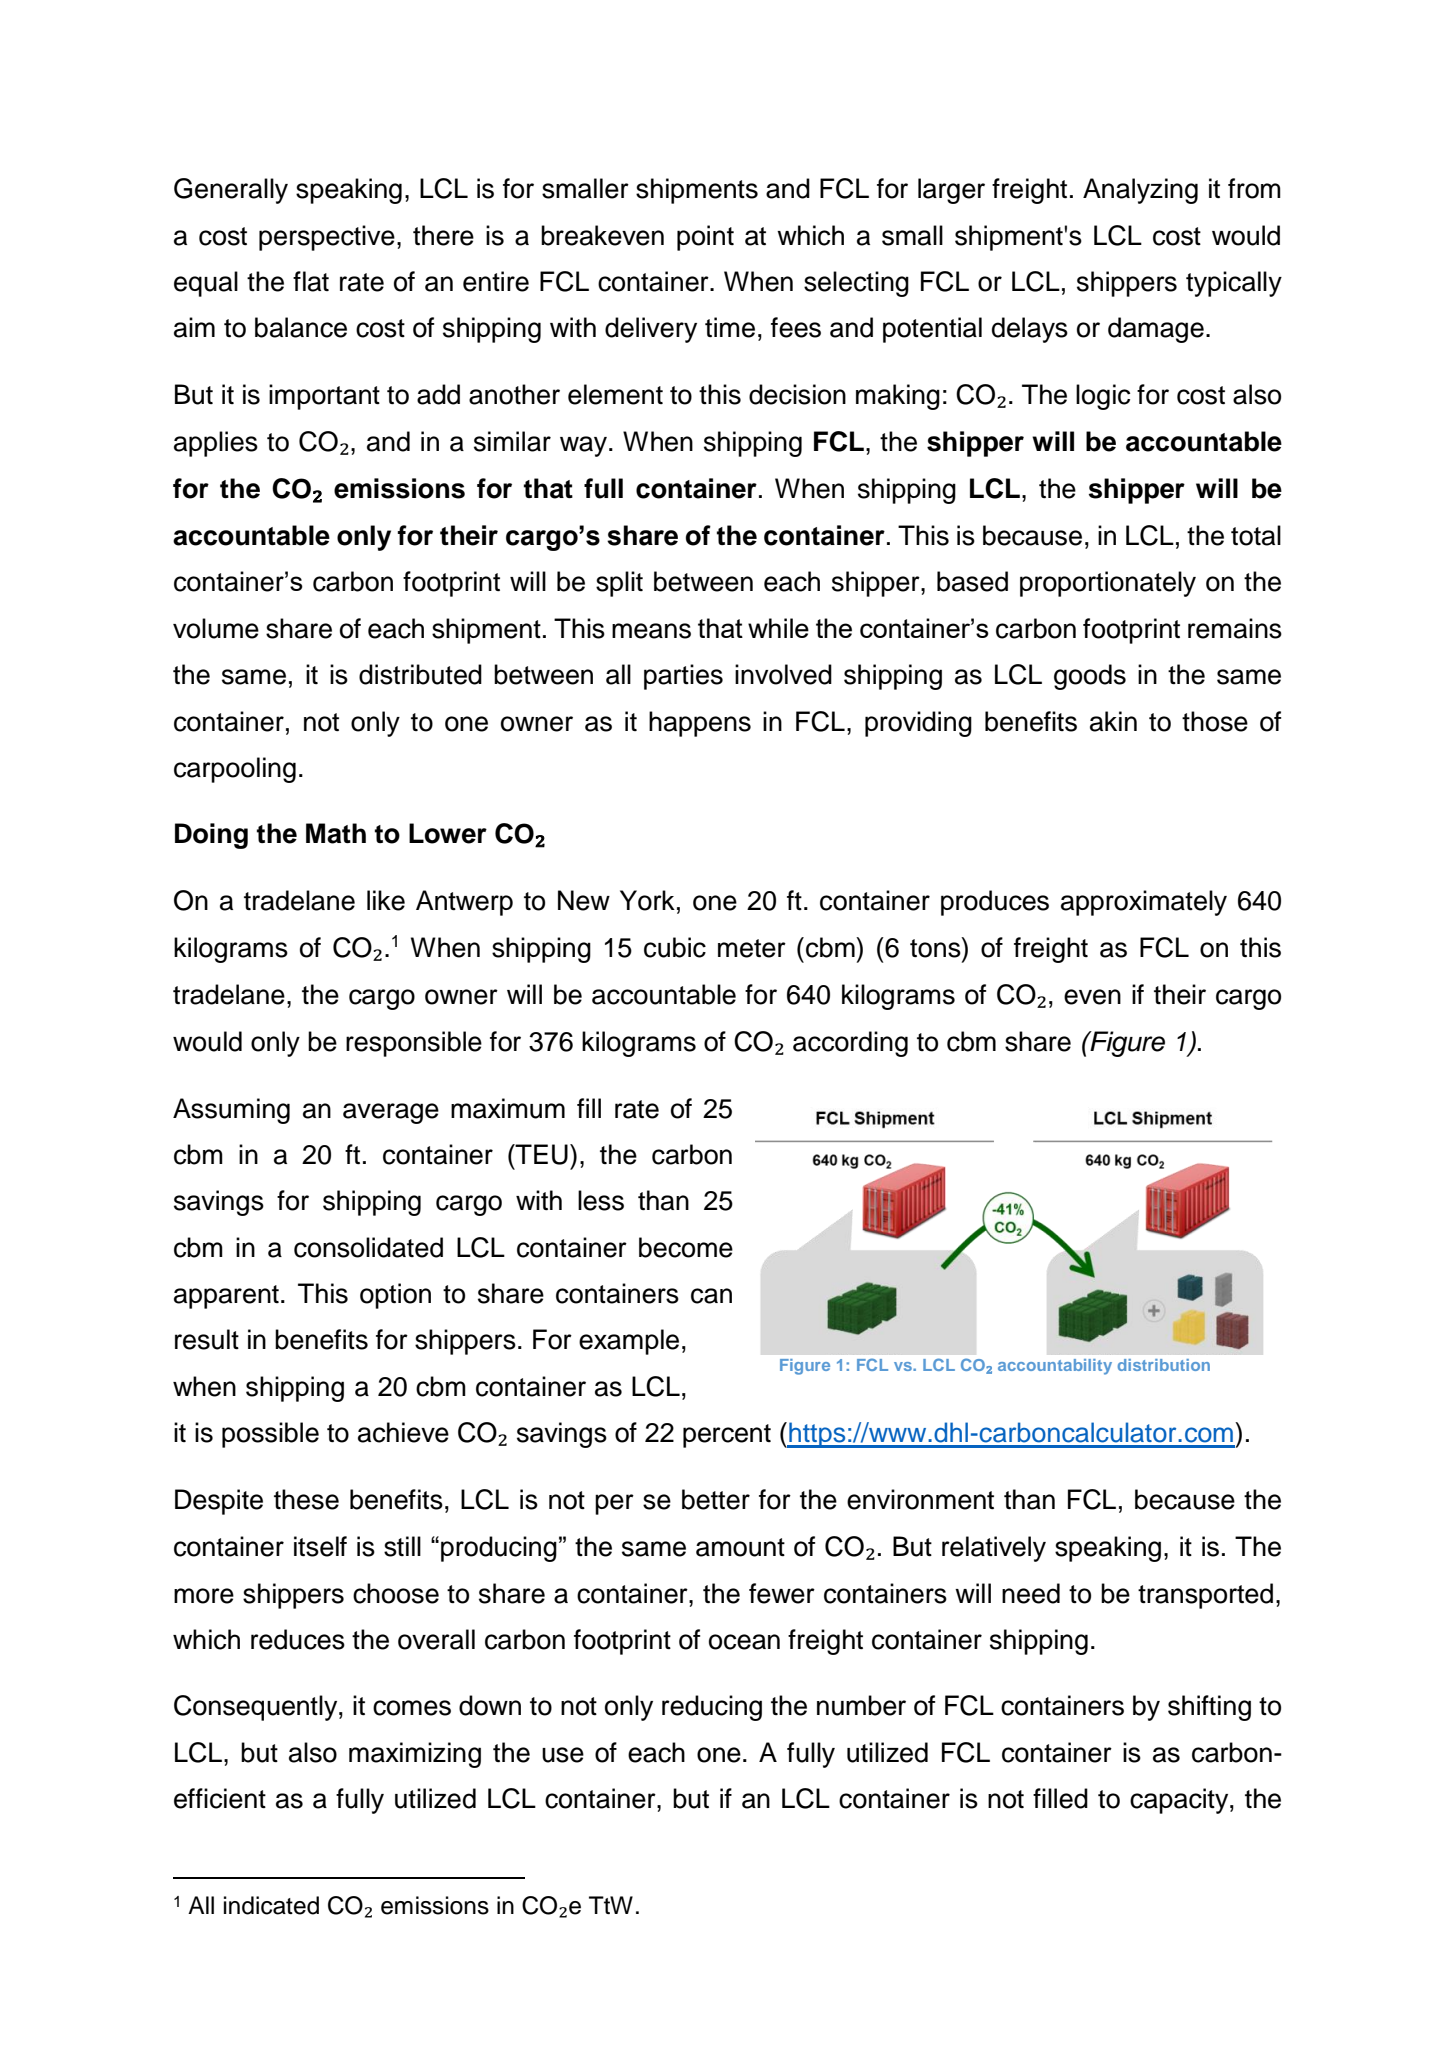 The width and height of the image is (1455, 2058). Describe the element at coordinates (1164, 1365) in the image. I see `distribution` at that location.
